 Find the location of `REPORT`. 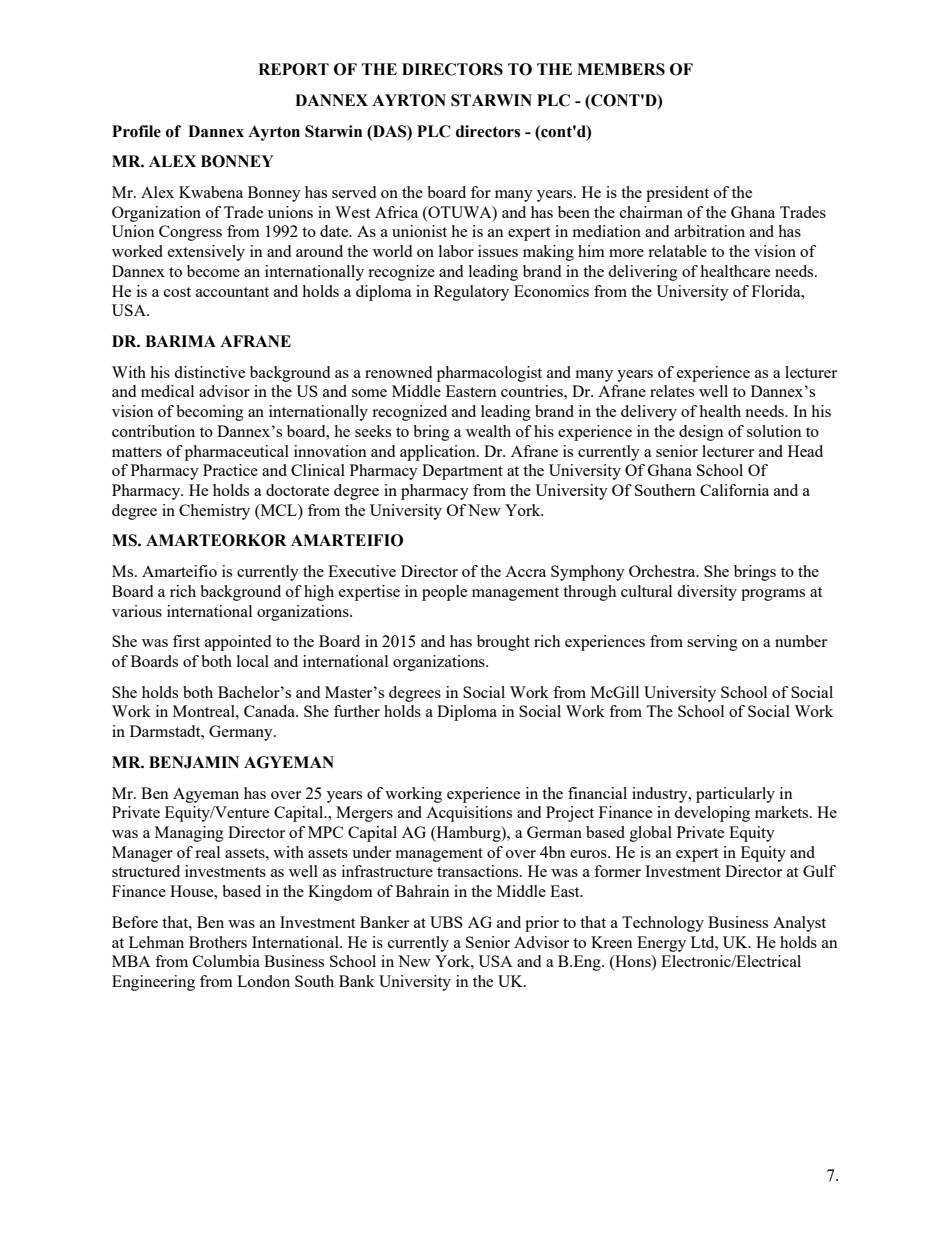

REPORT is located at coordinates (293, 69).
